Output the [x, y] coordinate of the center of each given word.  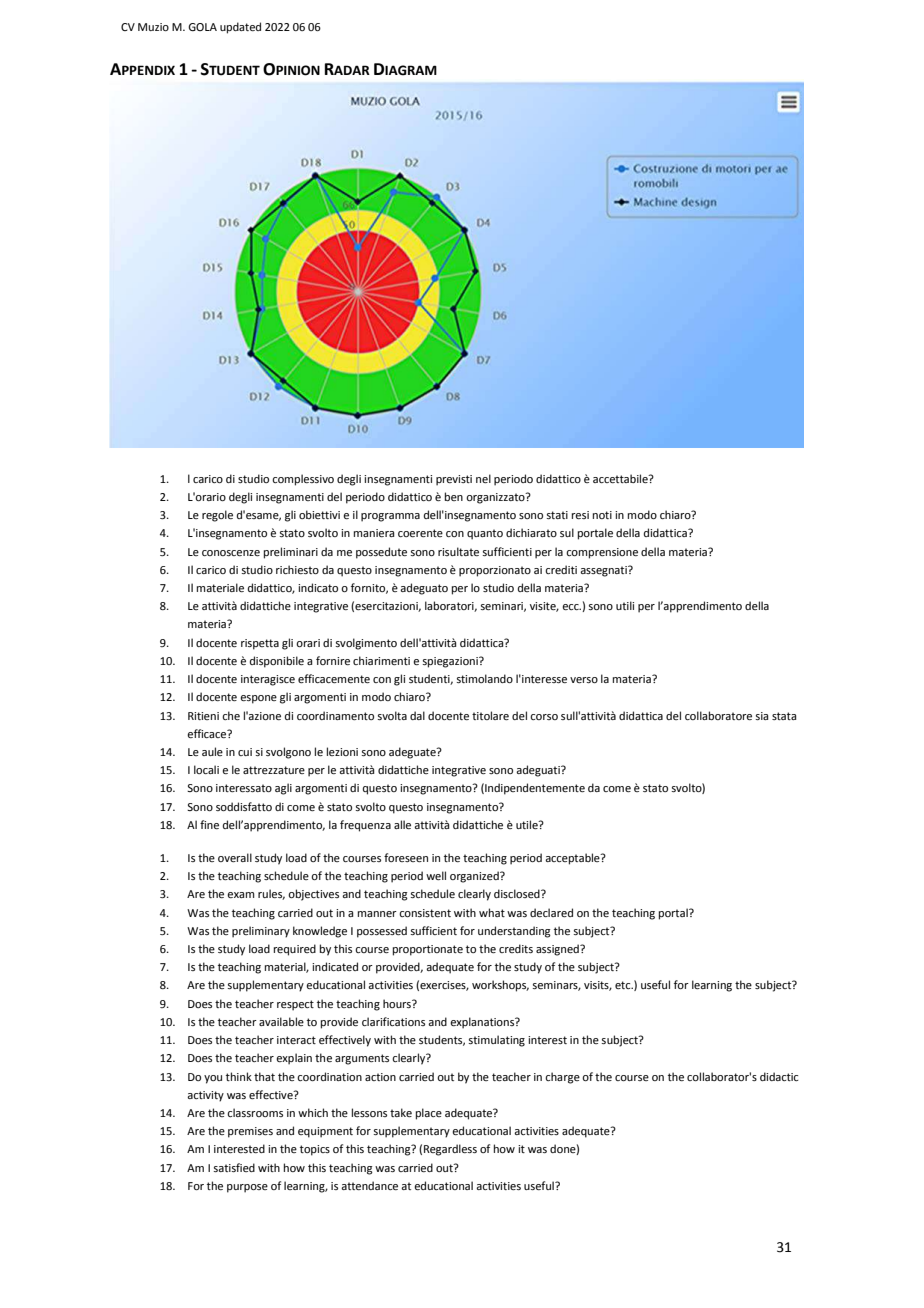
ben [454, 496]
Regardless [450, 1150]
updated [240, 28]
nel [483, 478]
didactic [779, 1076]
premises [250, 1132]
